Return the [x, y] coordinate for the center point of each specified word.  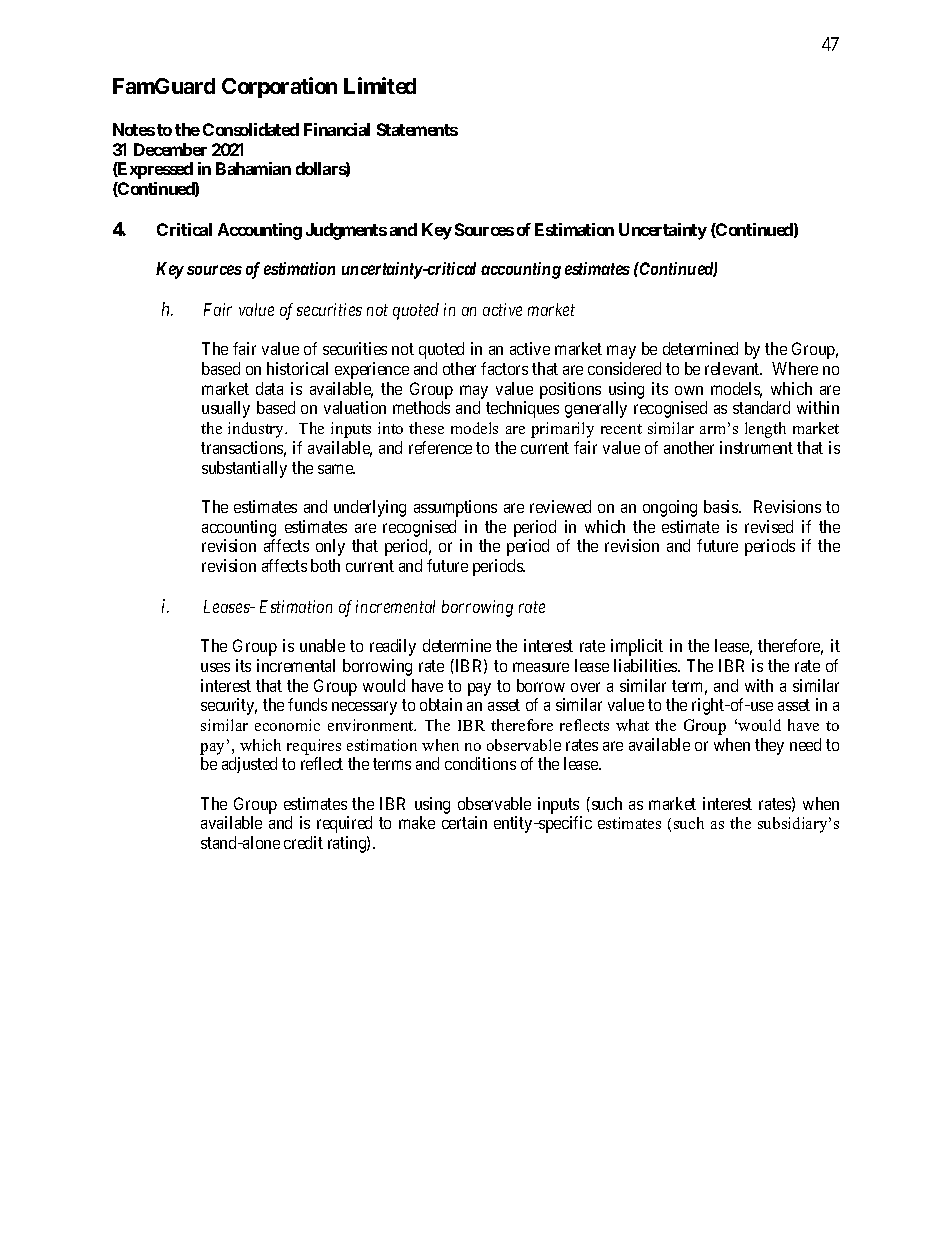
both [325, 565]
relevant [733, 368]
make [417, 822]
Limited [380, 85]
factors [504, 368]
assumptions [455, 508]
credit [303, 842]
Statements [417, 129]
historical [297, 368]
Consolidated [251, 129]
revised [769, 526]
